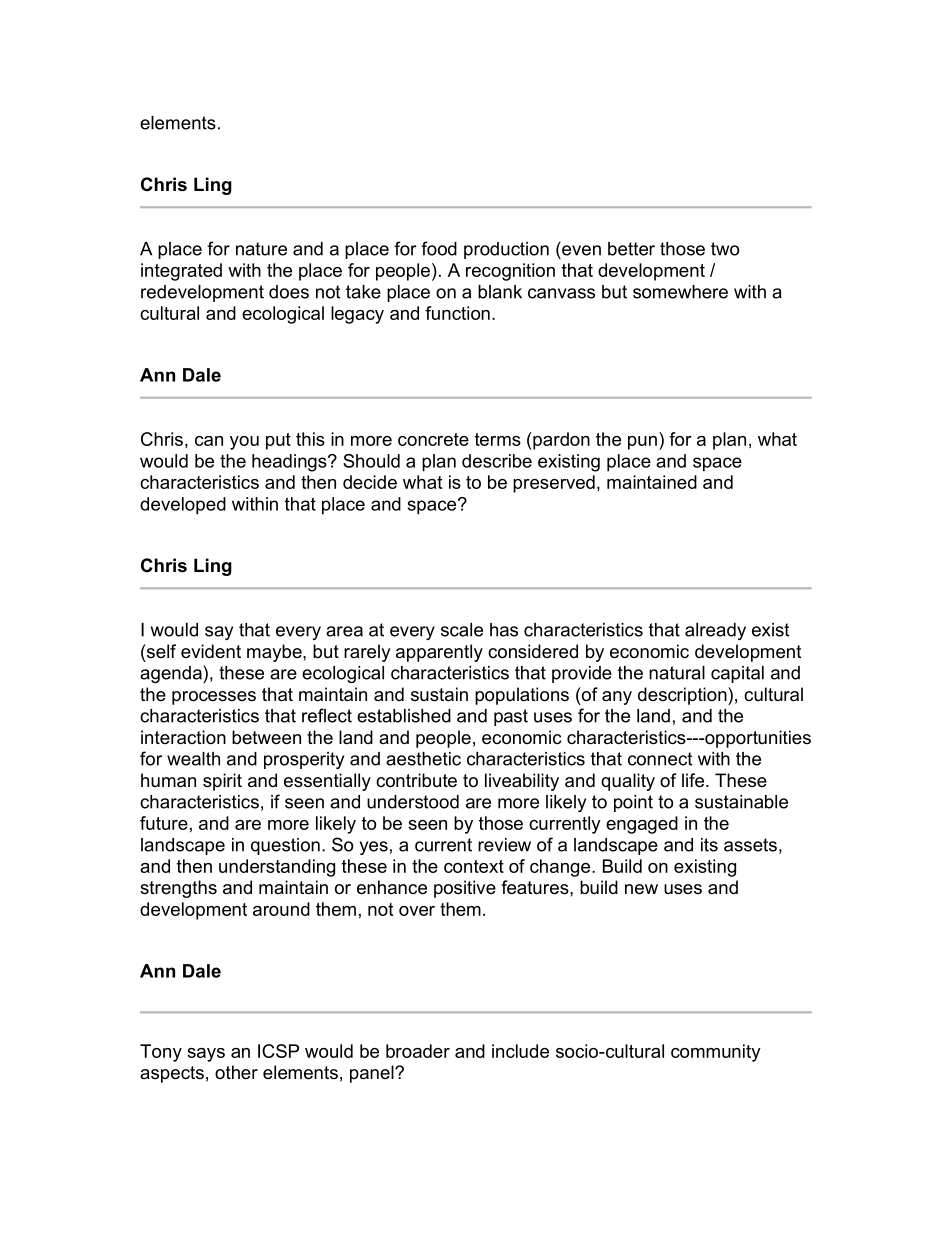 The height and width of the screenshot is (1233, 952). What do you see at coordinates (677, 673) in the screenshot?
I see `natural` at bounding box center [677, 673].
